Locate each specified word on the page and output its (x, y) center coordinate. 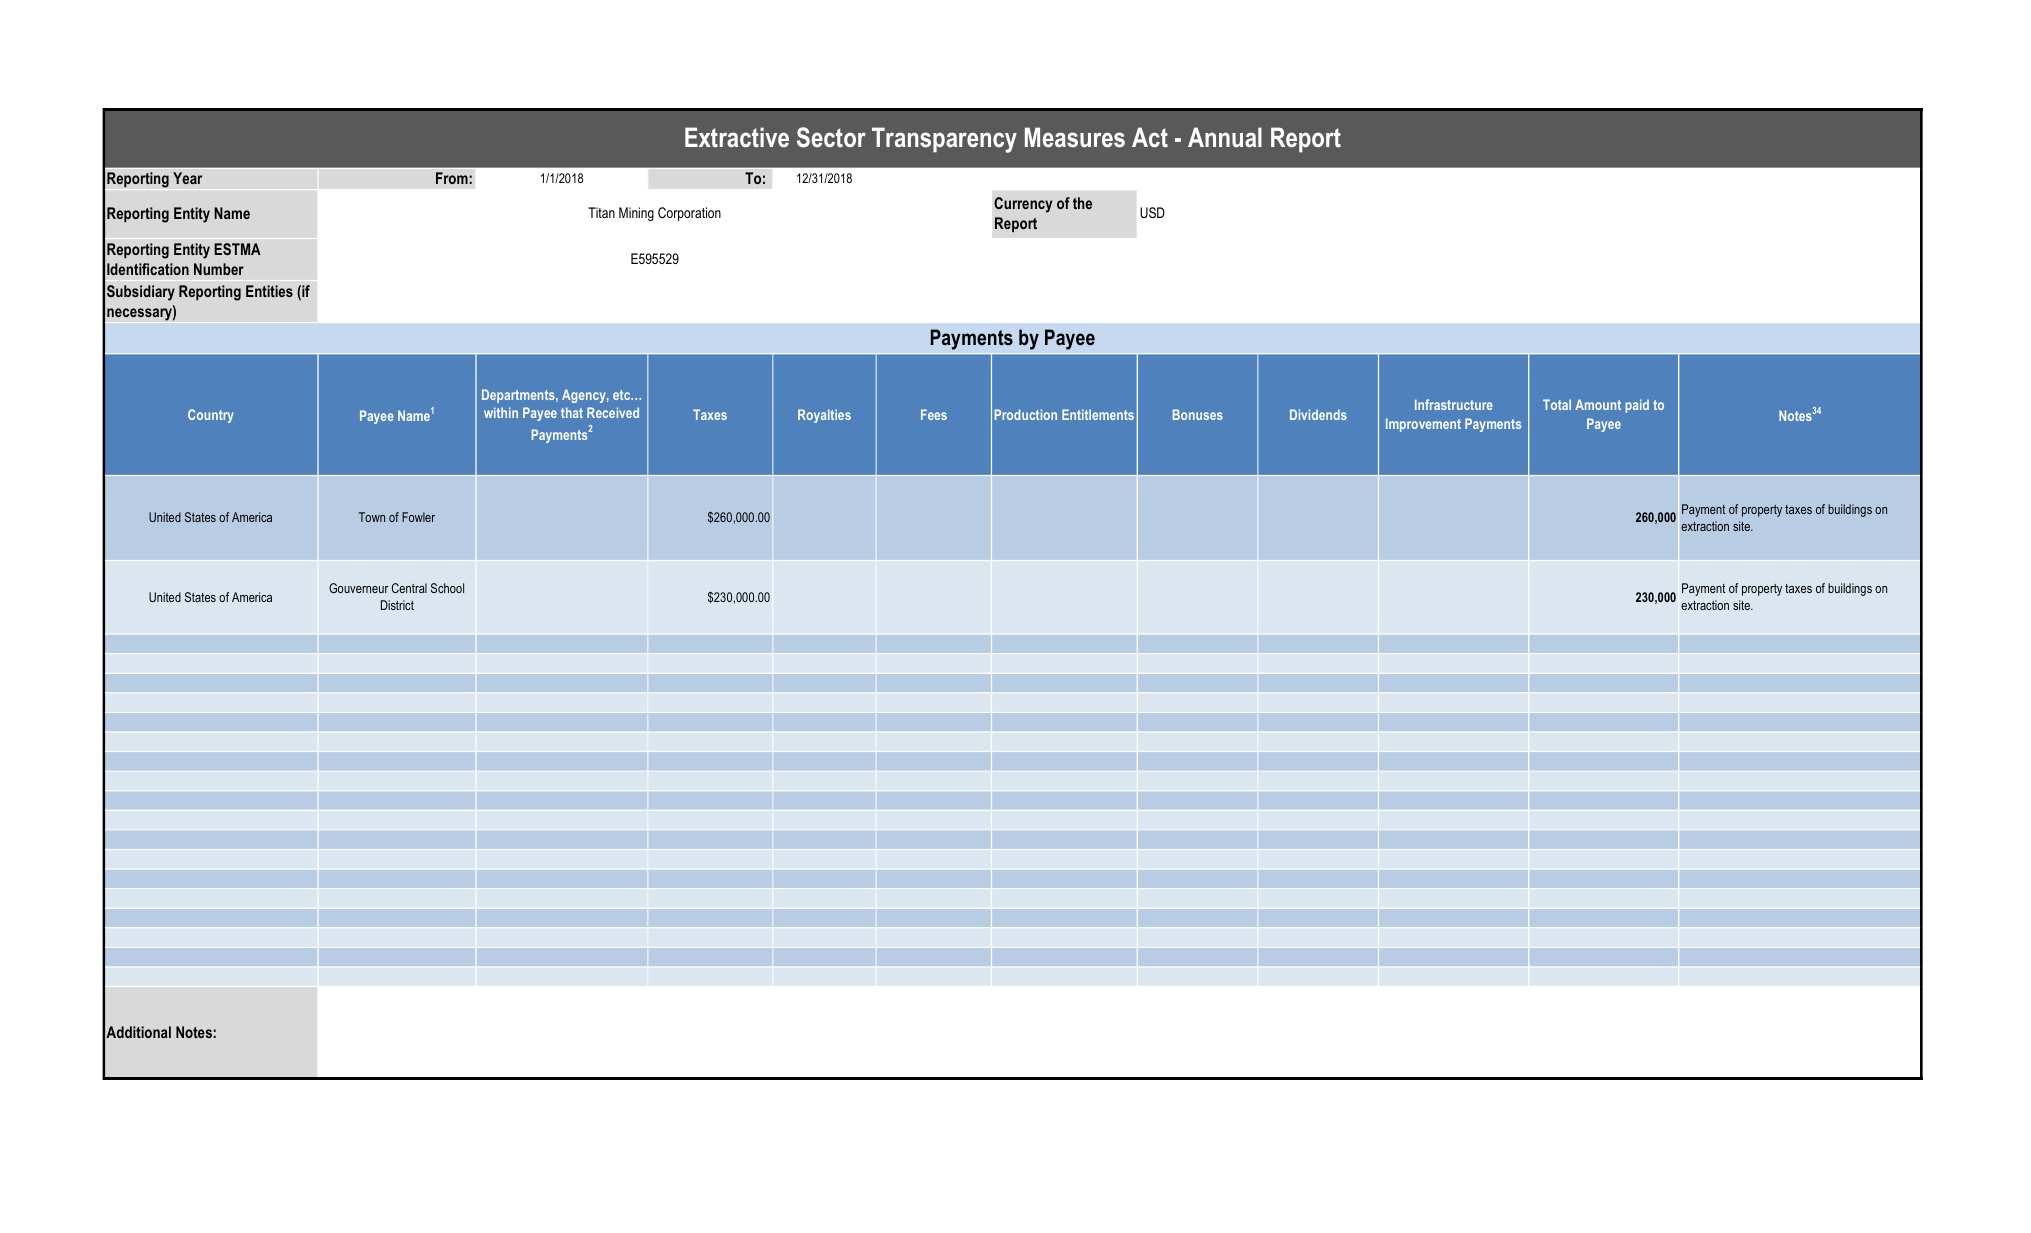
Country (211, 416)
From (452, 178)
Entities (269, 291)
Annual (1225, 137)
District (397, 605)
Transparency (944, 140)
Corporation (689, 214)
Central (409, 588)
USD (1152, 212)
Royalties (824, 416)
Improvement (1423, 425)
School (447, 588)
